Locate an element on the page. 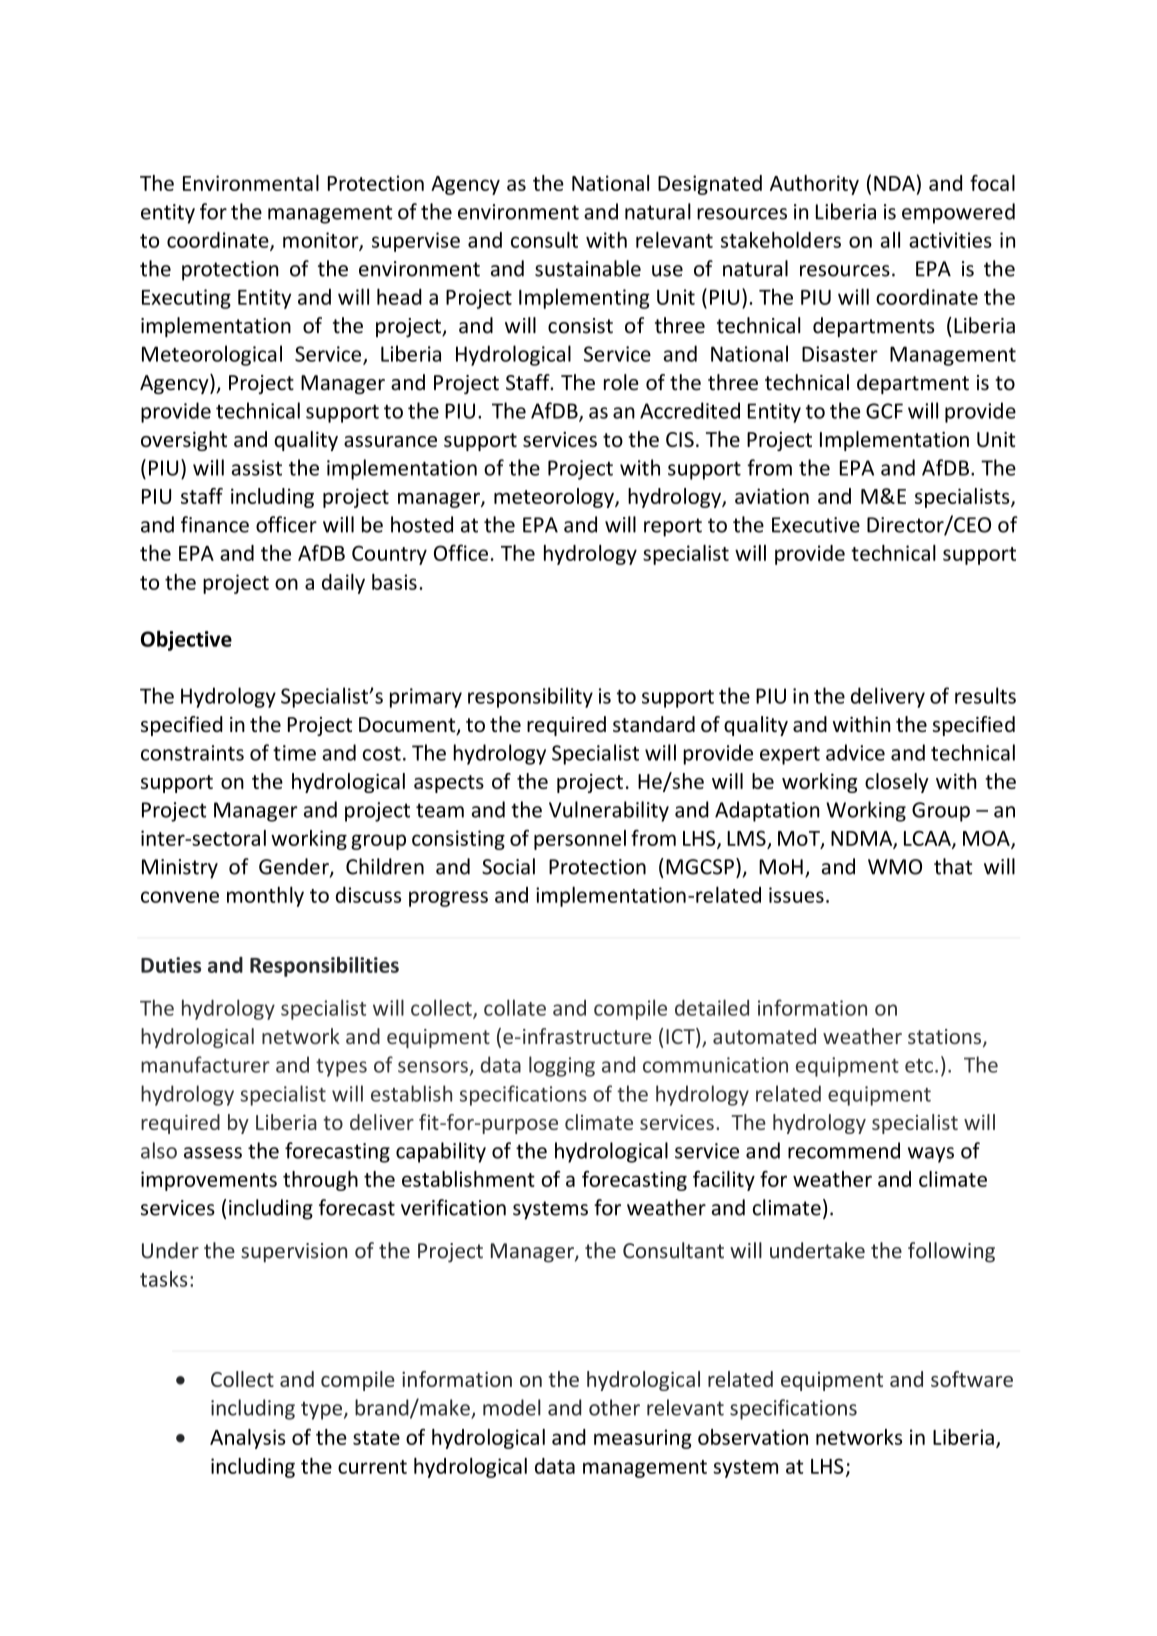 This image has width=1157, height=1636. stations is located at coordinates (946, 1038).
